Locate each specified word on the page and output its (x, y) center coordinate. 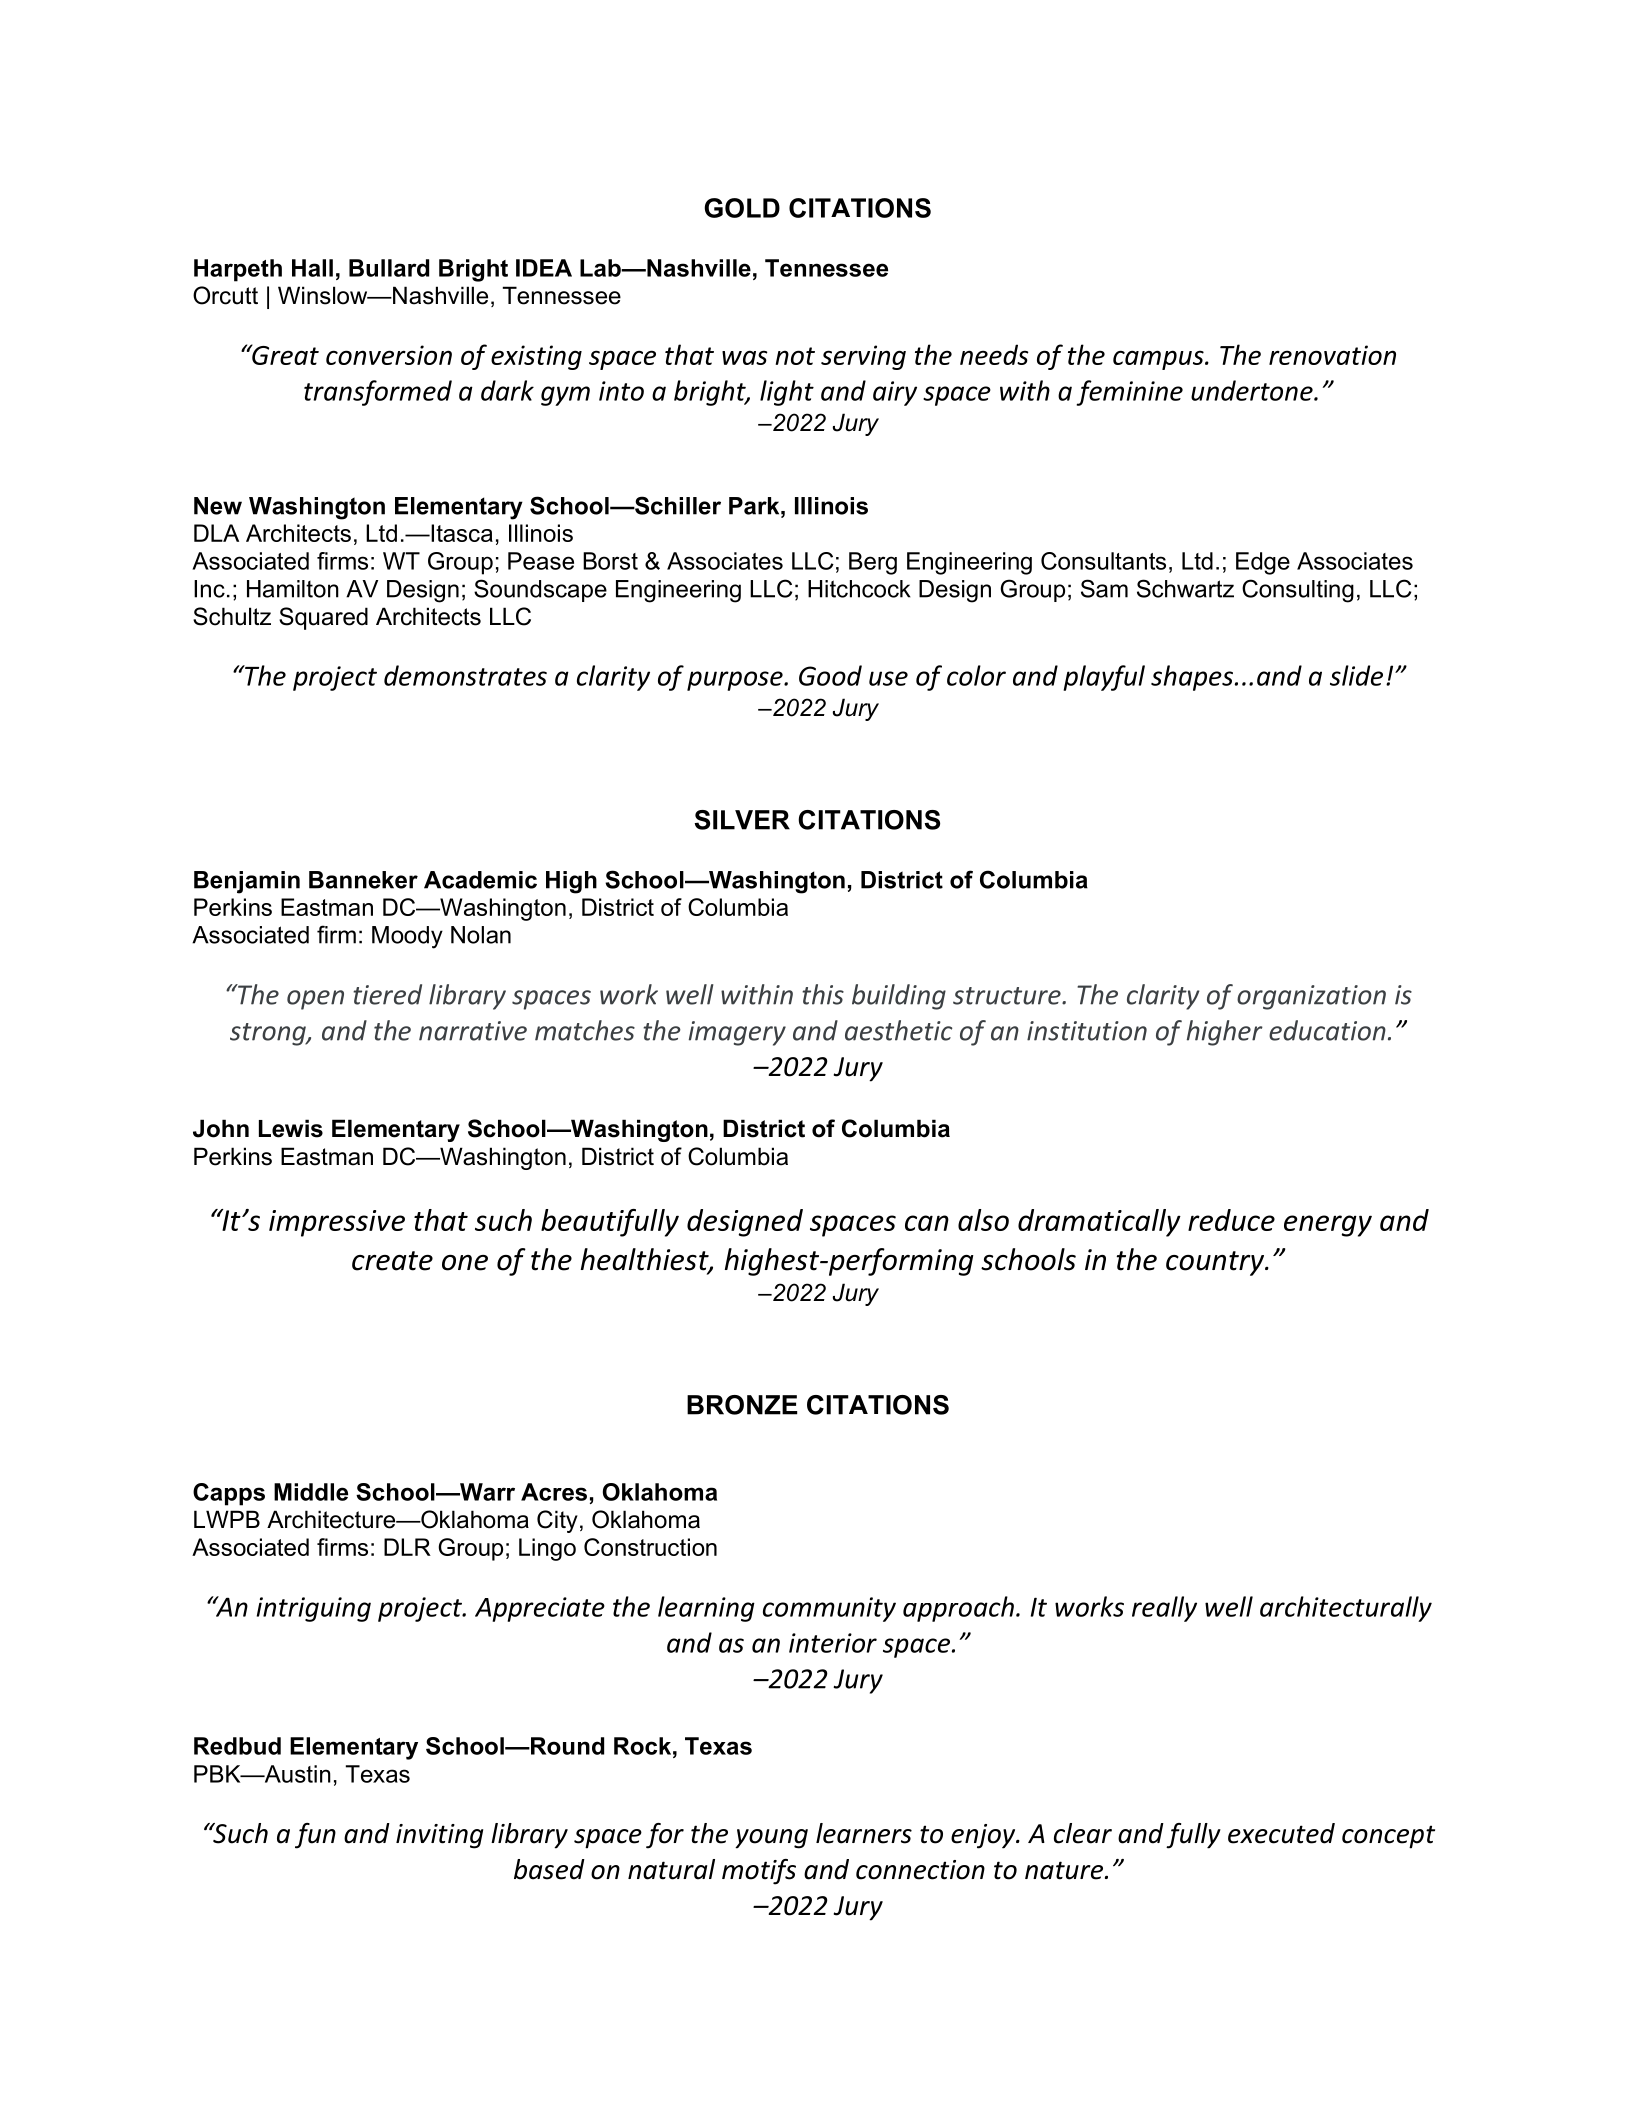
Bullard (389, 268)
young (771, 1839)
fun (315, 1836)
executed (1281, 1833)
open (315, 1000)
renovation (1332, 355)
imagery (737, 1033)
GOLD (742, 208)
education (1327, 1030)
